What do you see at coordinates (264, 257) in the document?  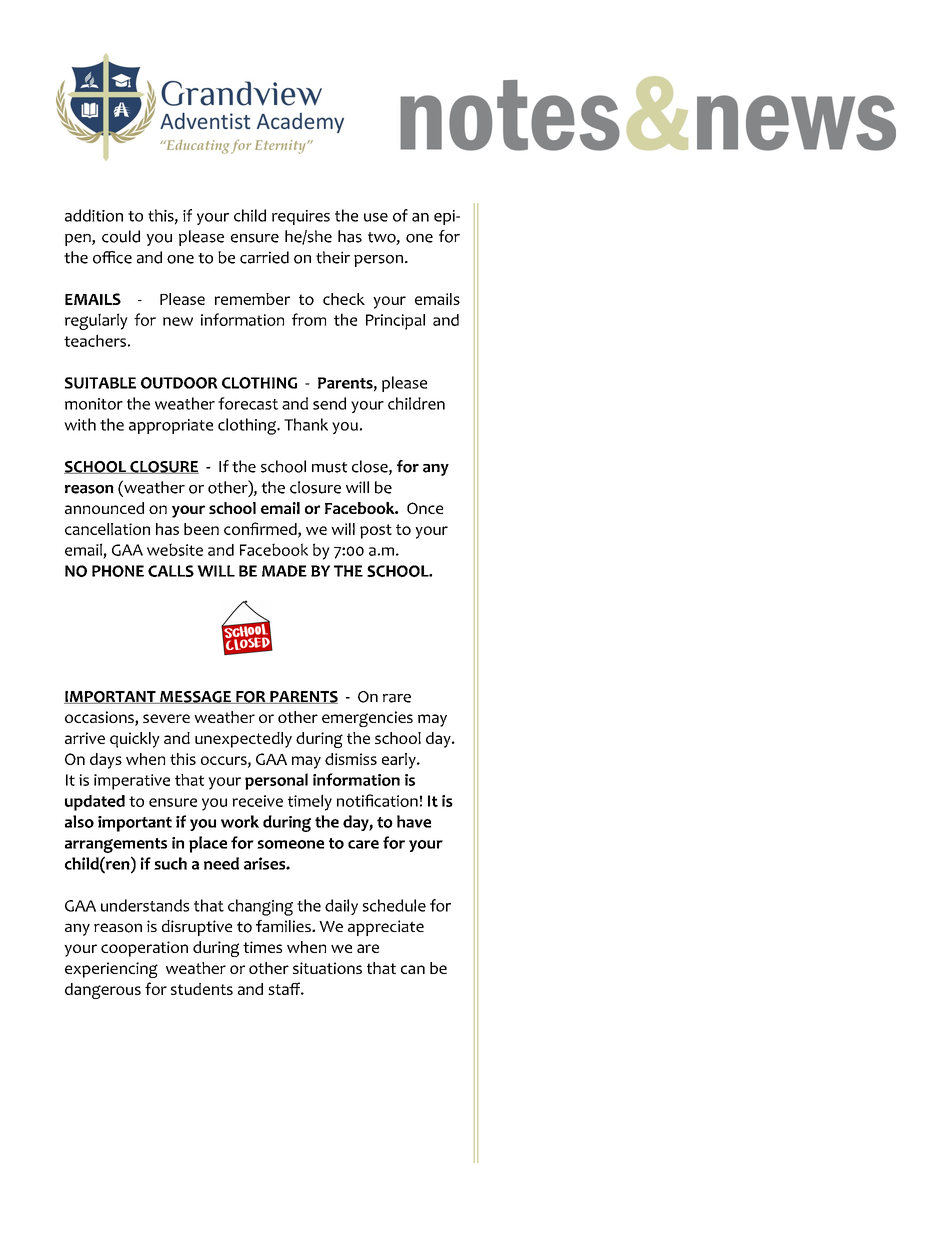 I see `carried` at bounding box center [264, 257].
